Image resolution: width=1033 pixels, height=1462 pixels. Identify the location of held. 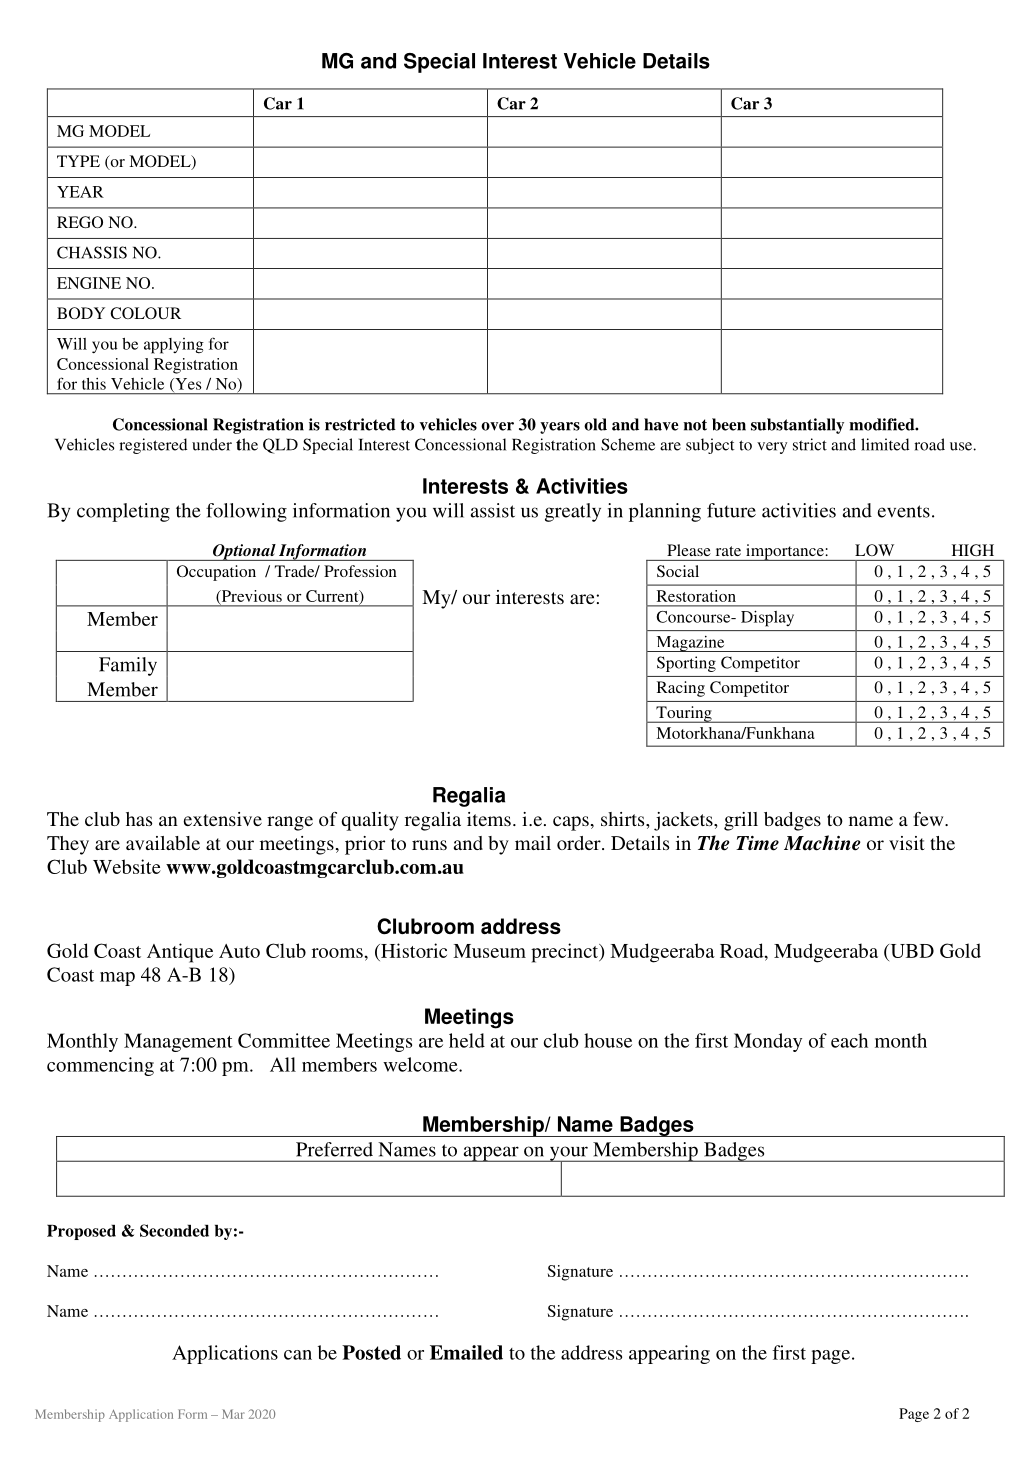
(467, 1040).
